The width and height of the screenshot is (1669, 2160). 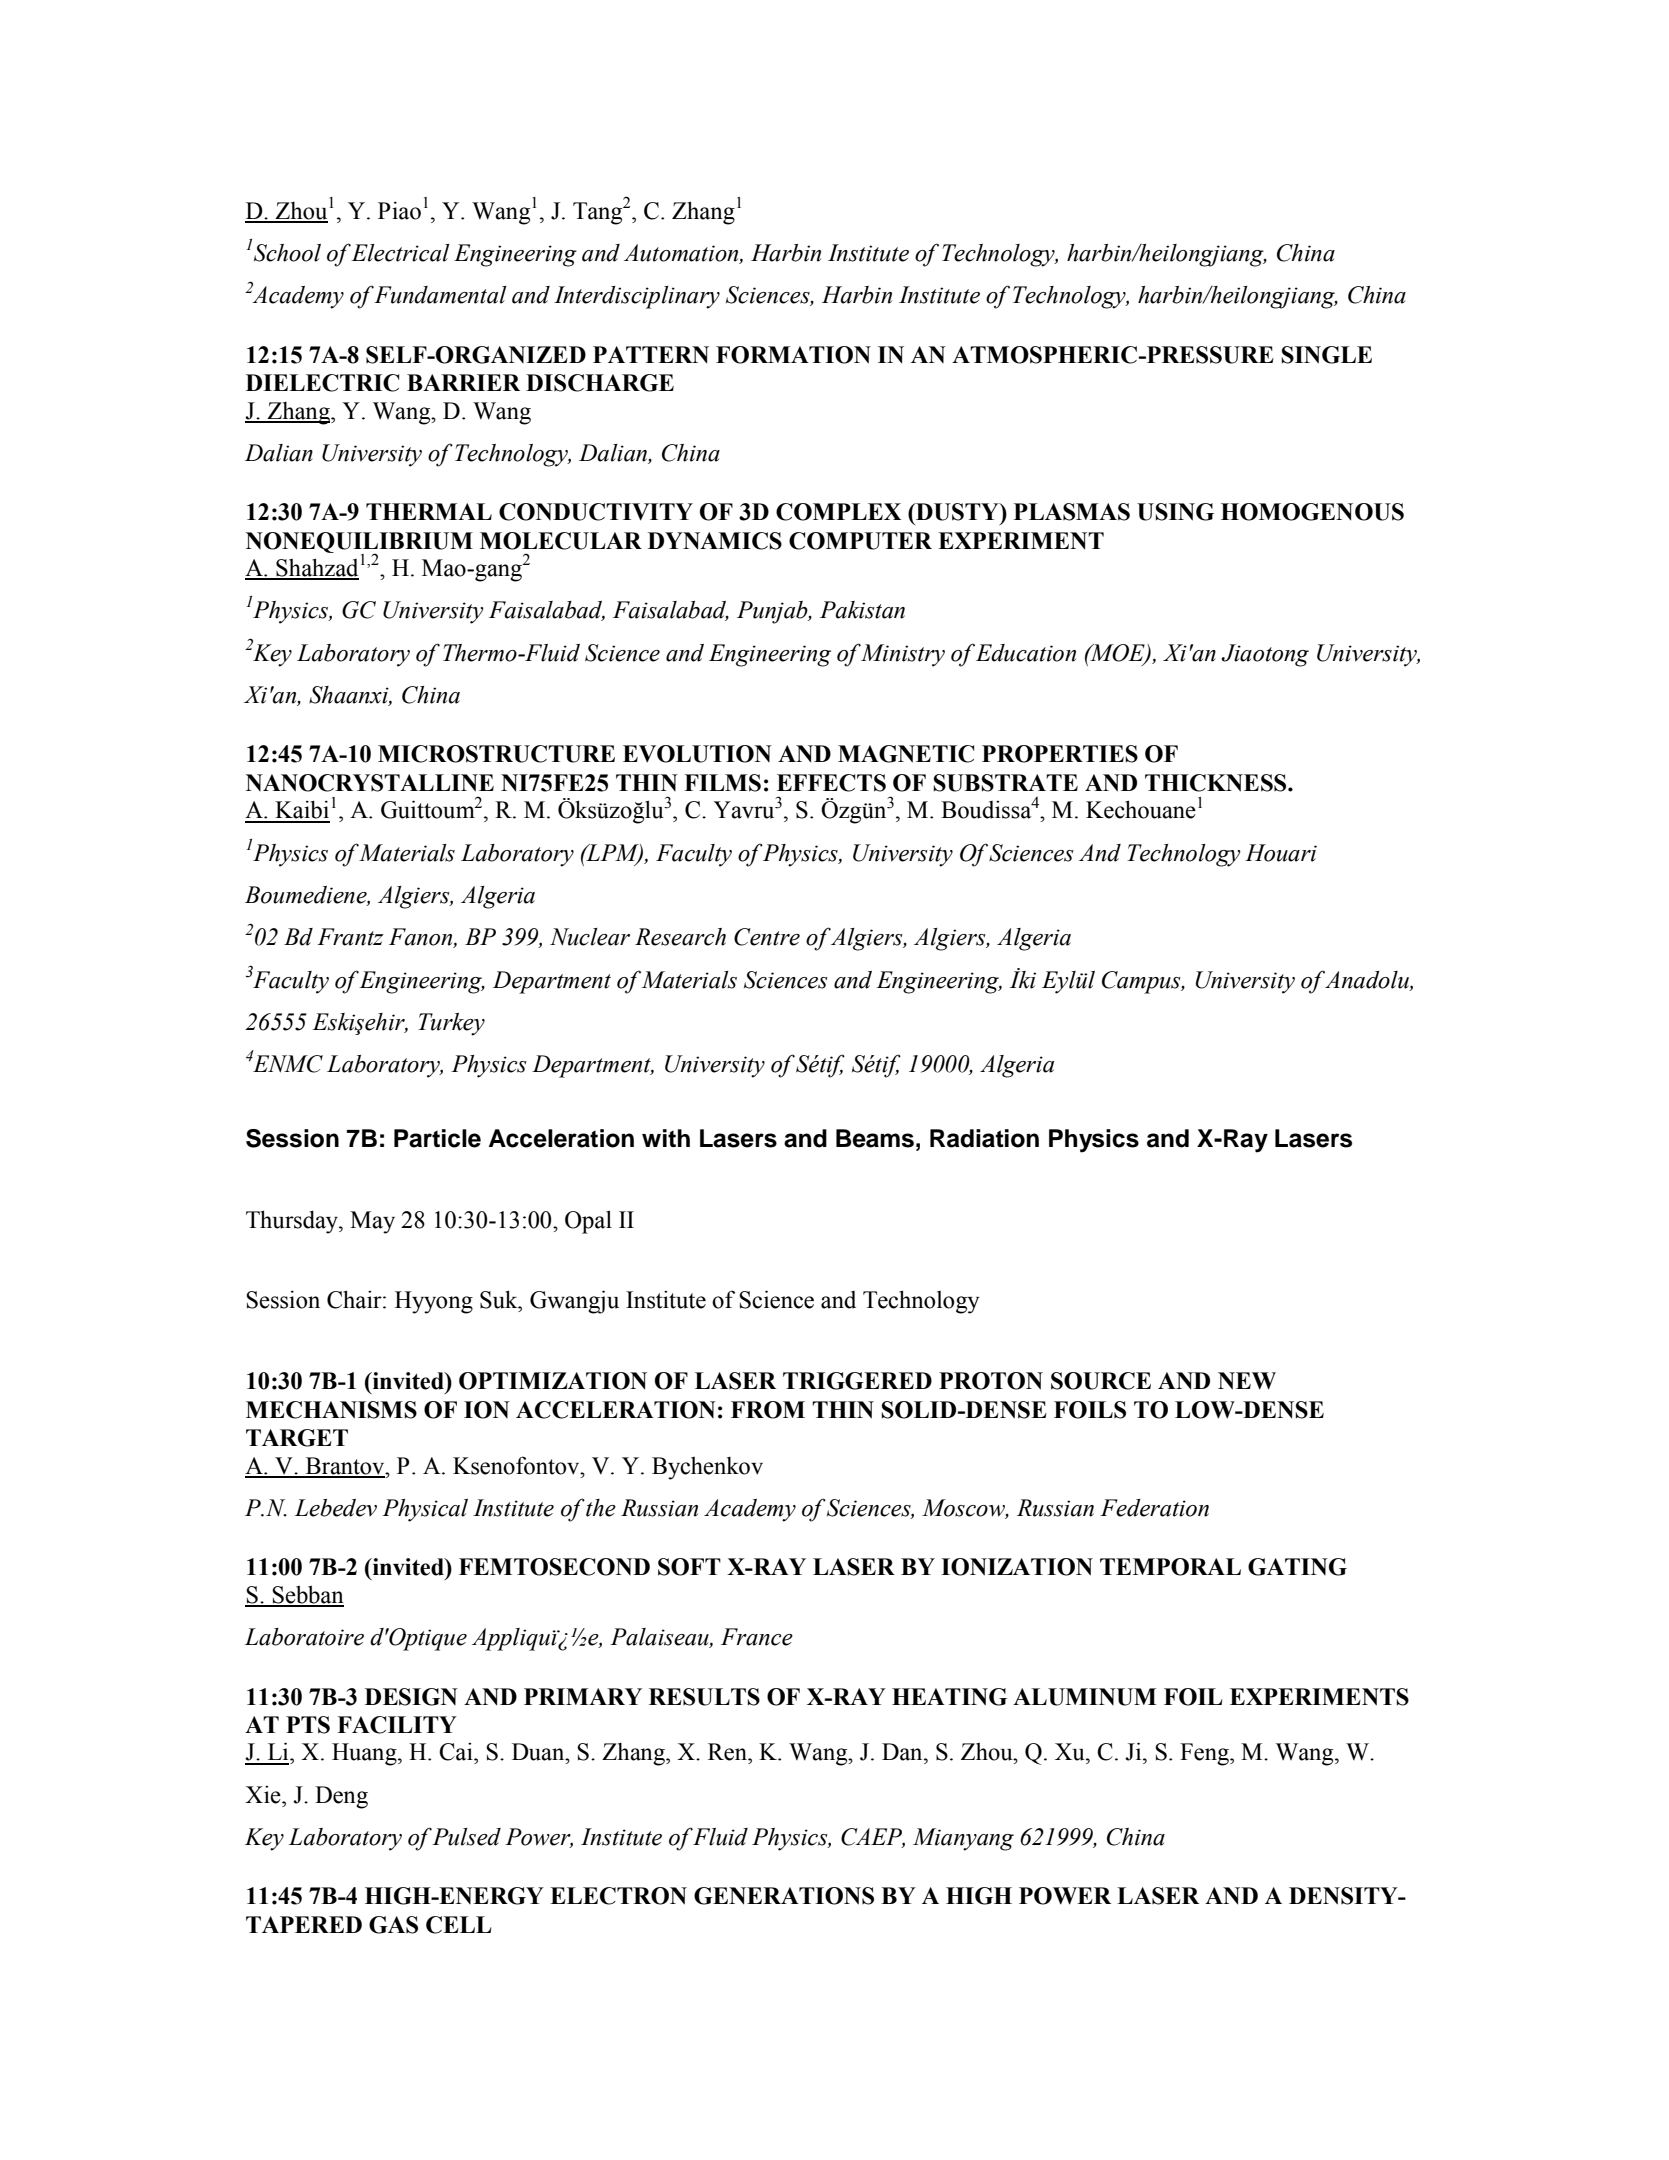 What do you see at coordinates (875, 1138) in the screenshot?
I see `Beams` at bounding box center [875, 1138].
